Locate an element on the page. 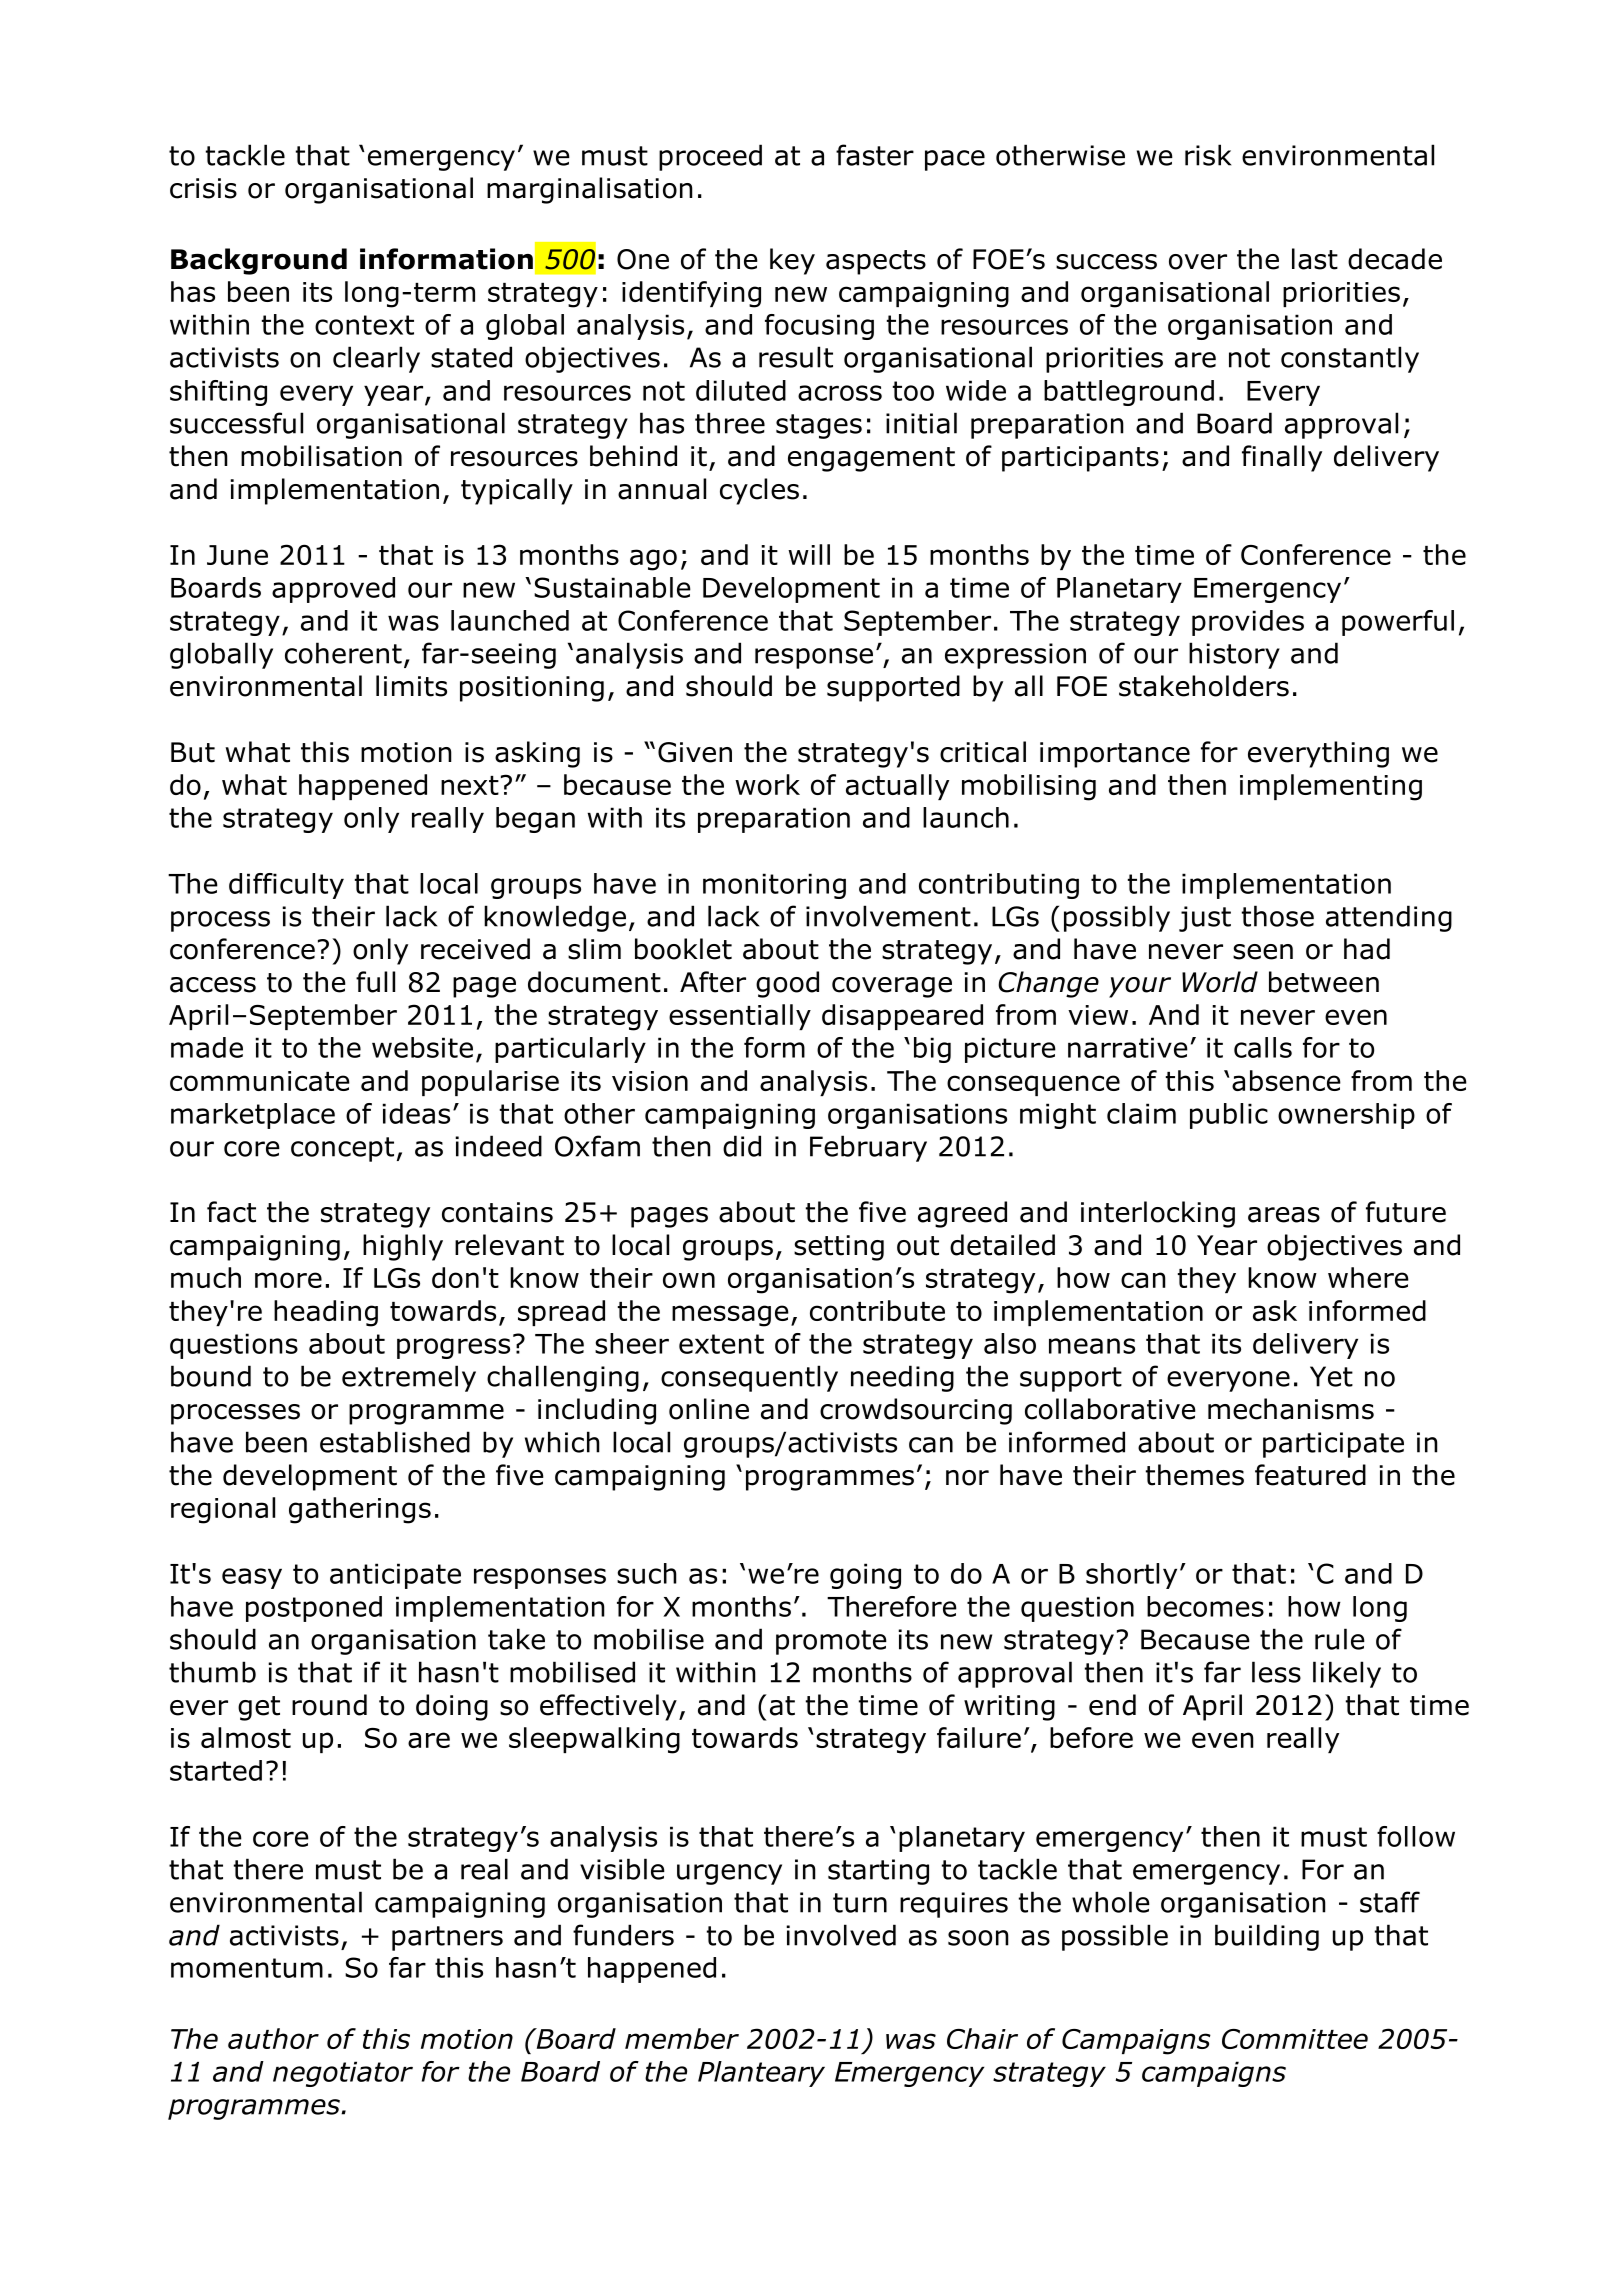 Image resolution: width=1609 pixels, height=2277 pixels. difficulty is located at coordinates (286, 886).
